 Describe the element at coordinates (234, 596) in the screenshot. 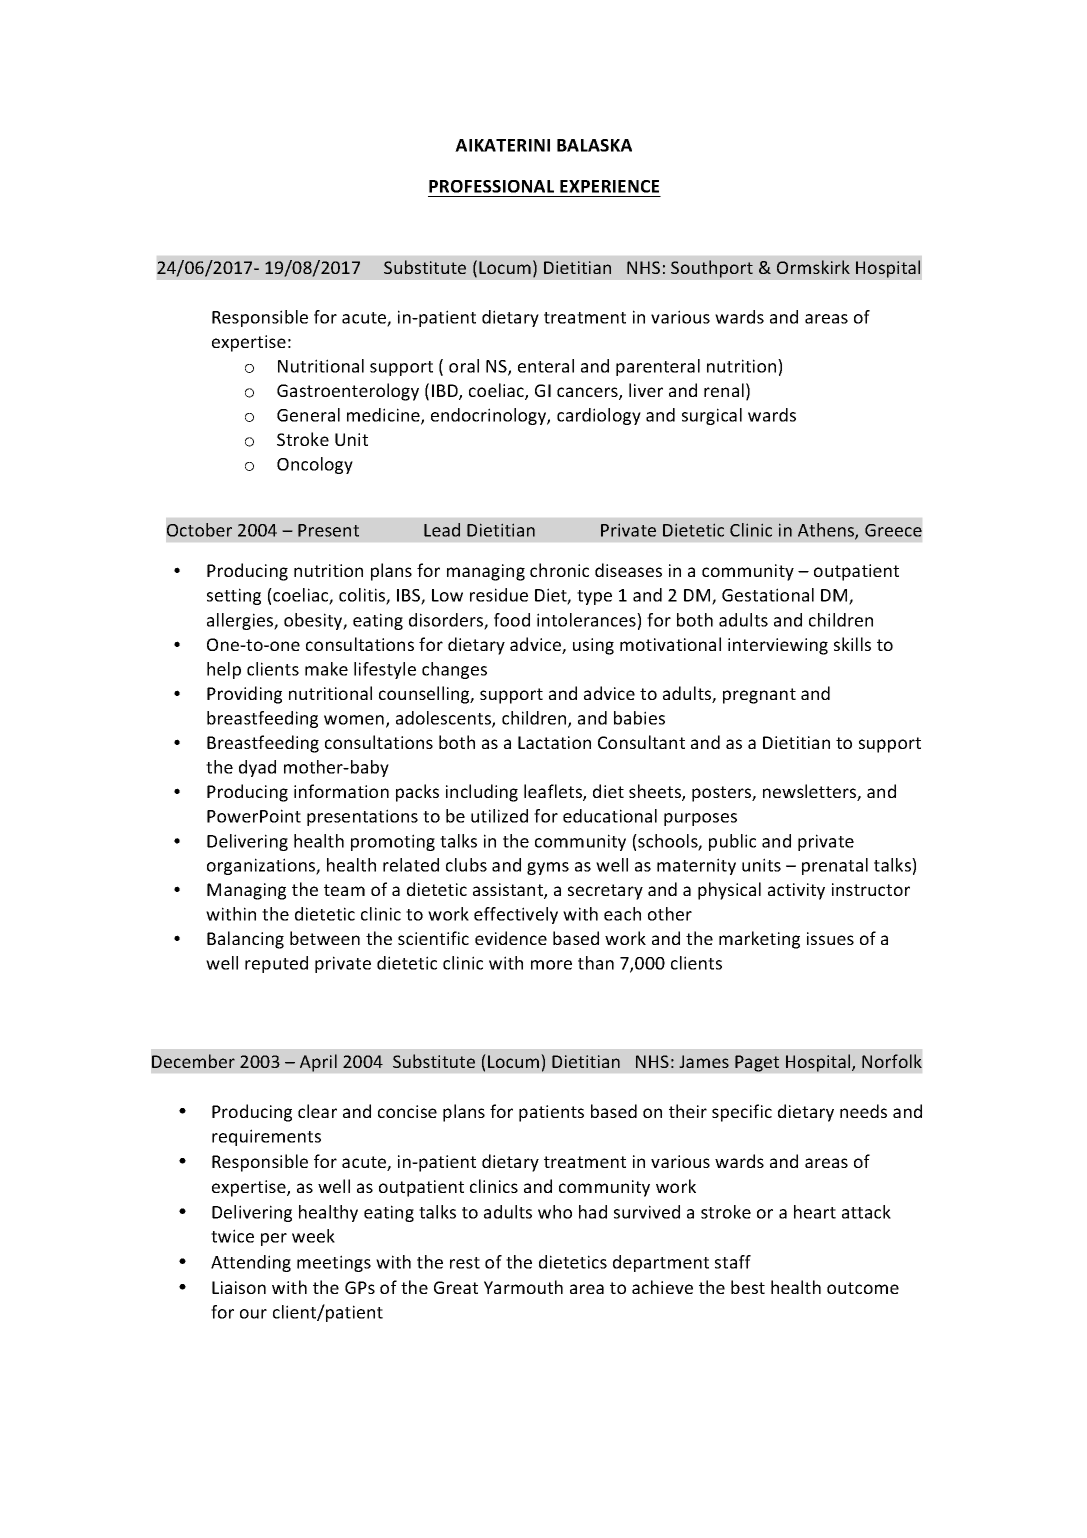

I see `setting` at that location.
